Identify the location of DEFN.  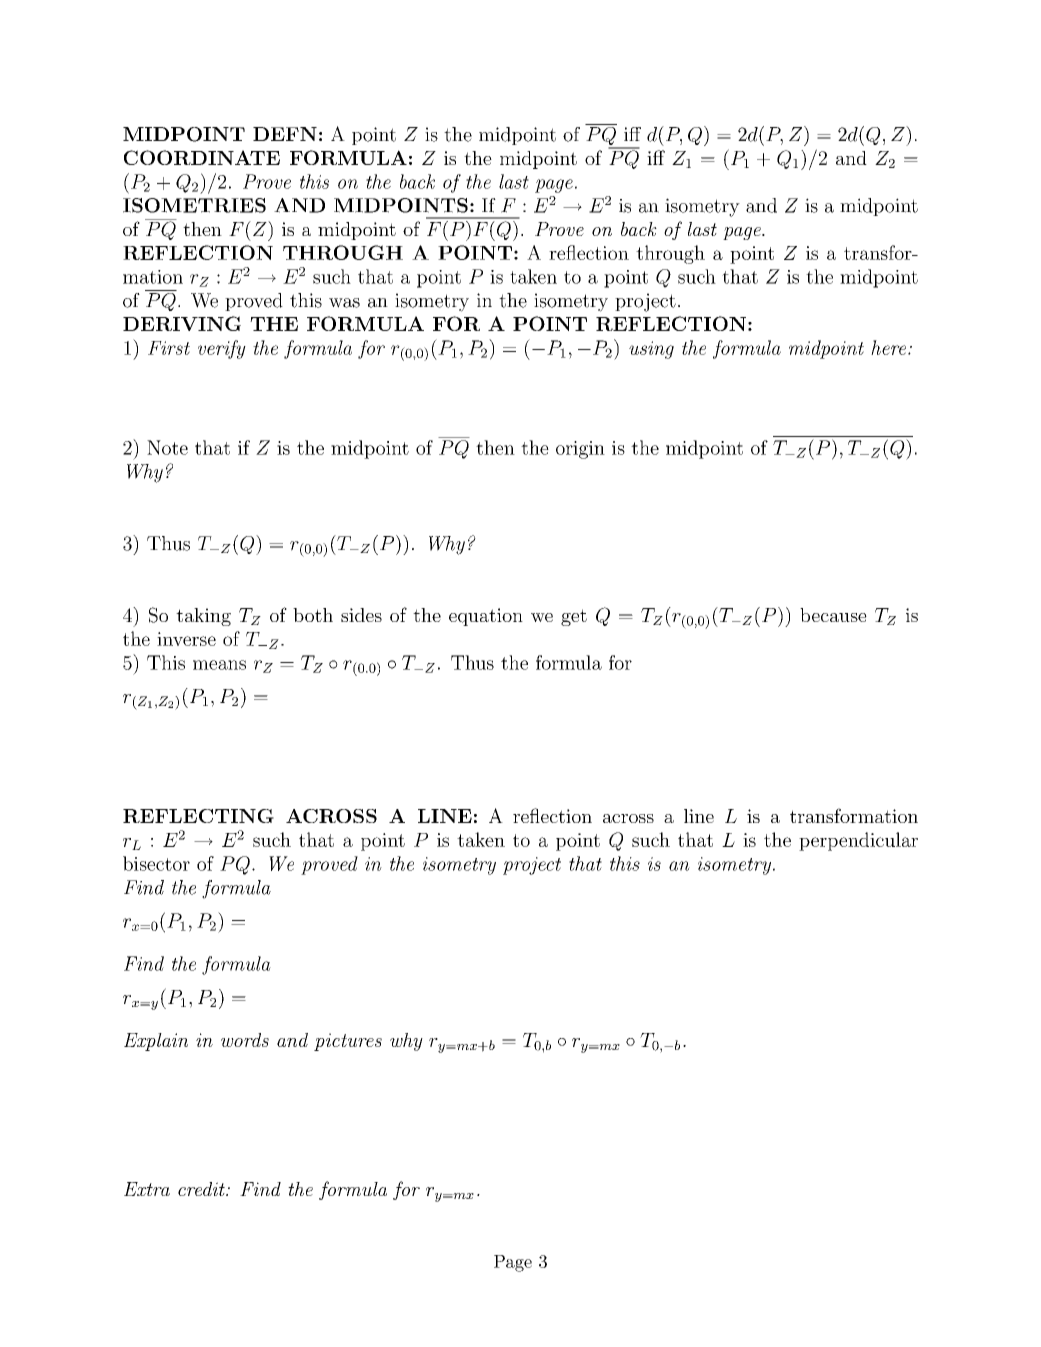
(285, 134).
